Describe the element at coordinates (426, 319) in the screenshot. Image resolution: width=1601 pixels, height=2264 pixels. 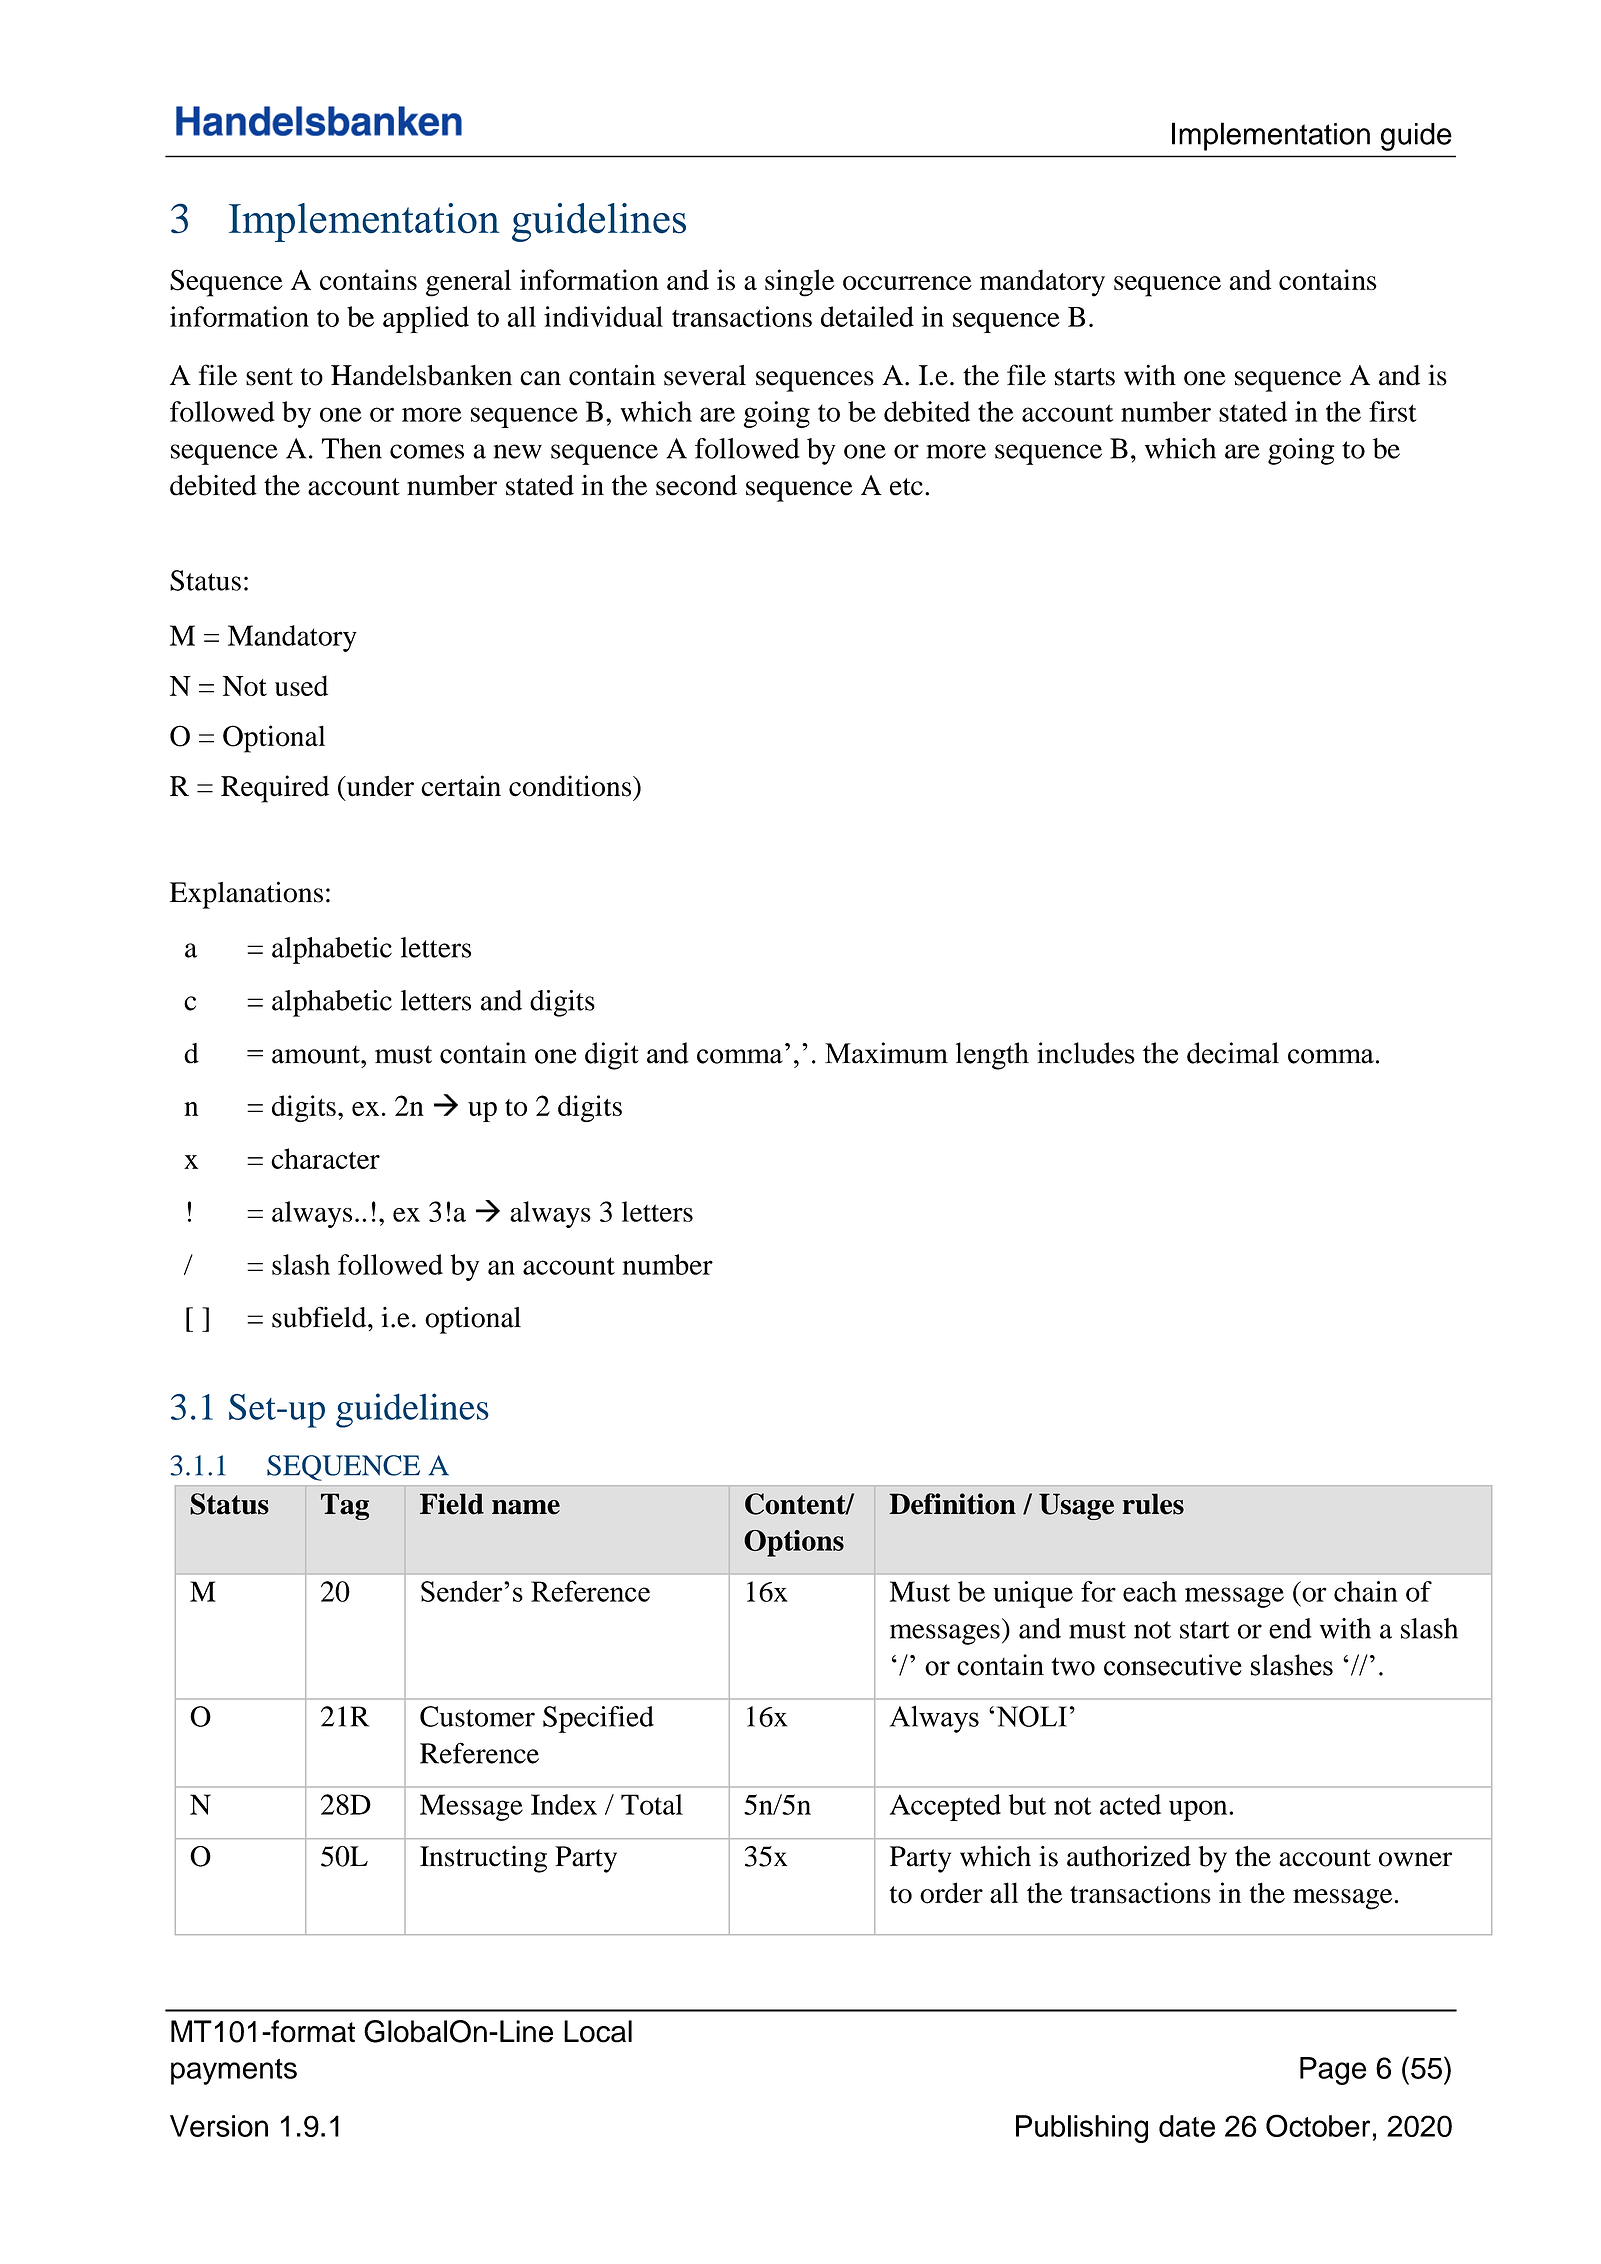
I see `applied` at that location.
